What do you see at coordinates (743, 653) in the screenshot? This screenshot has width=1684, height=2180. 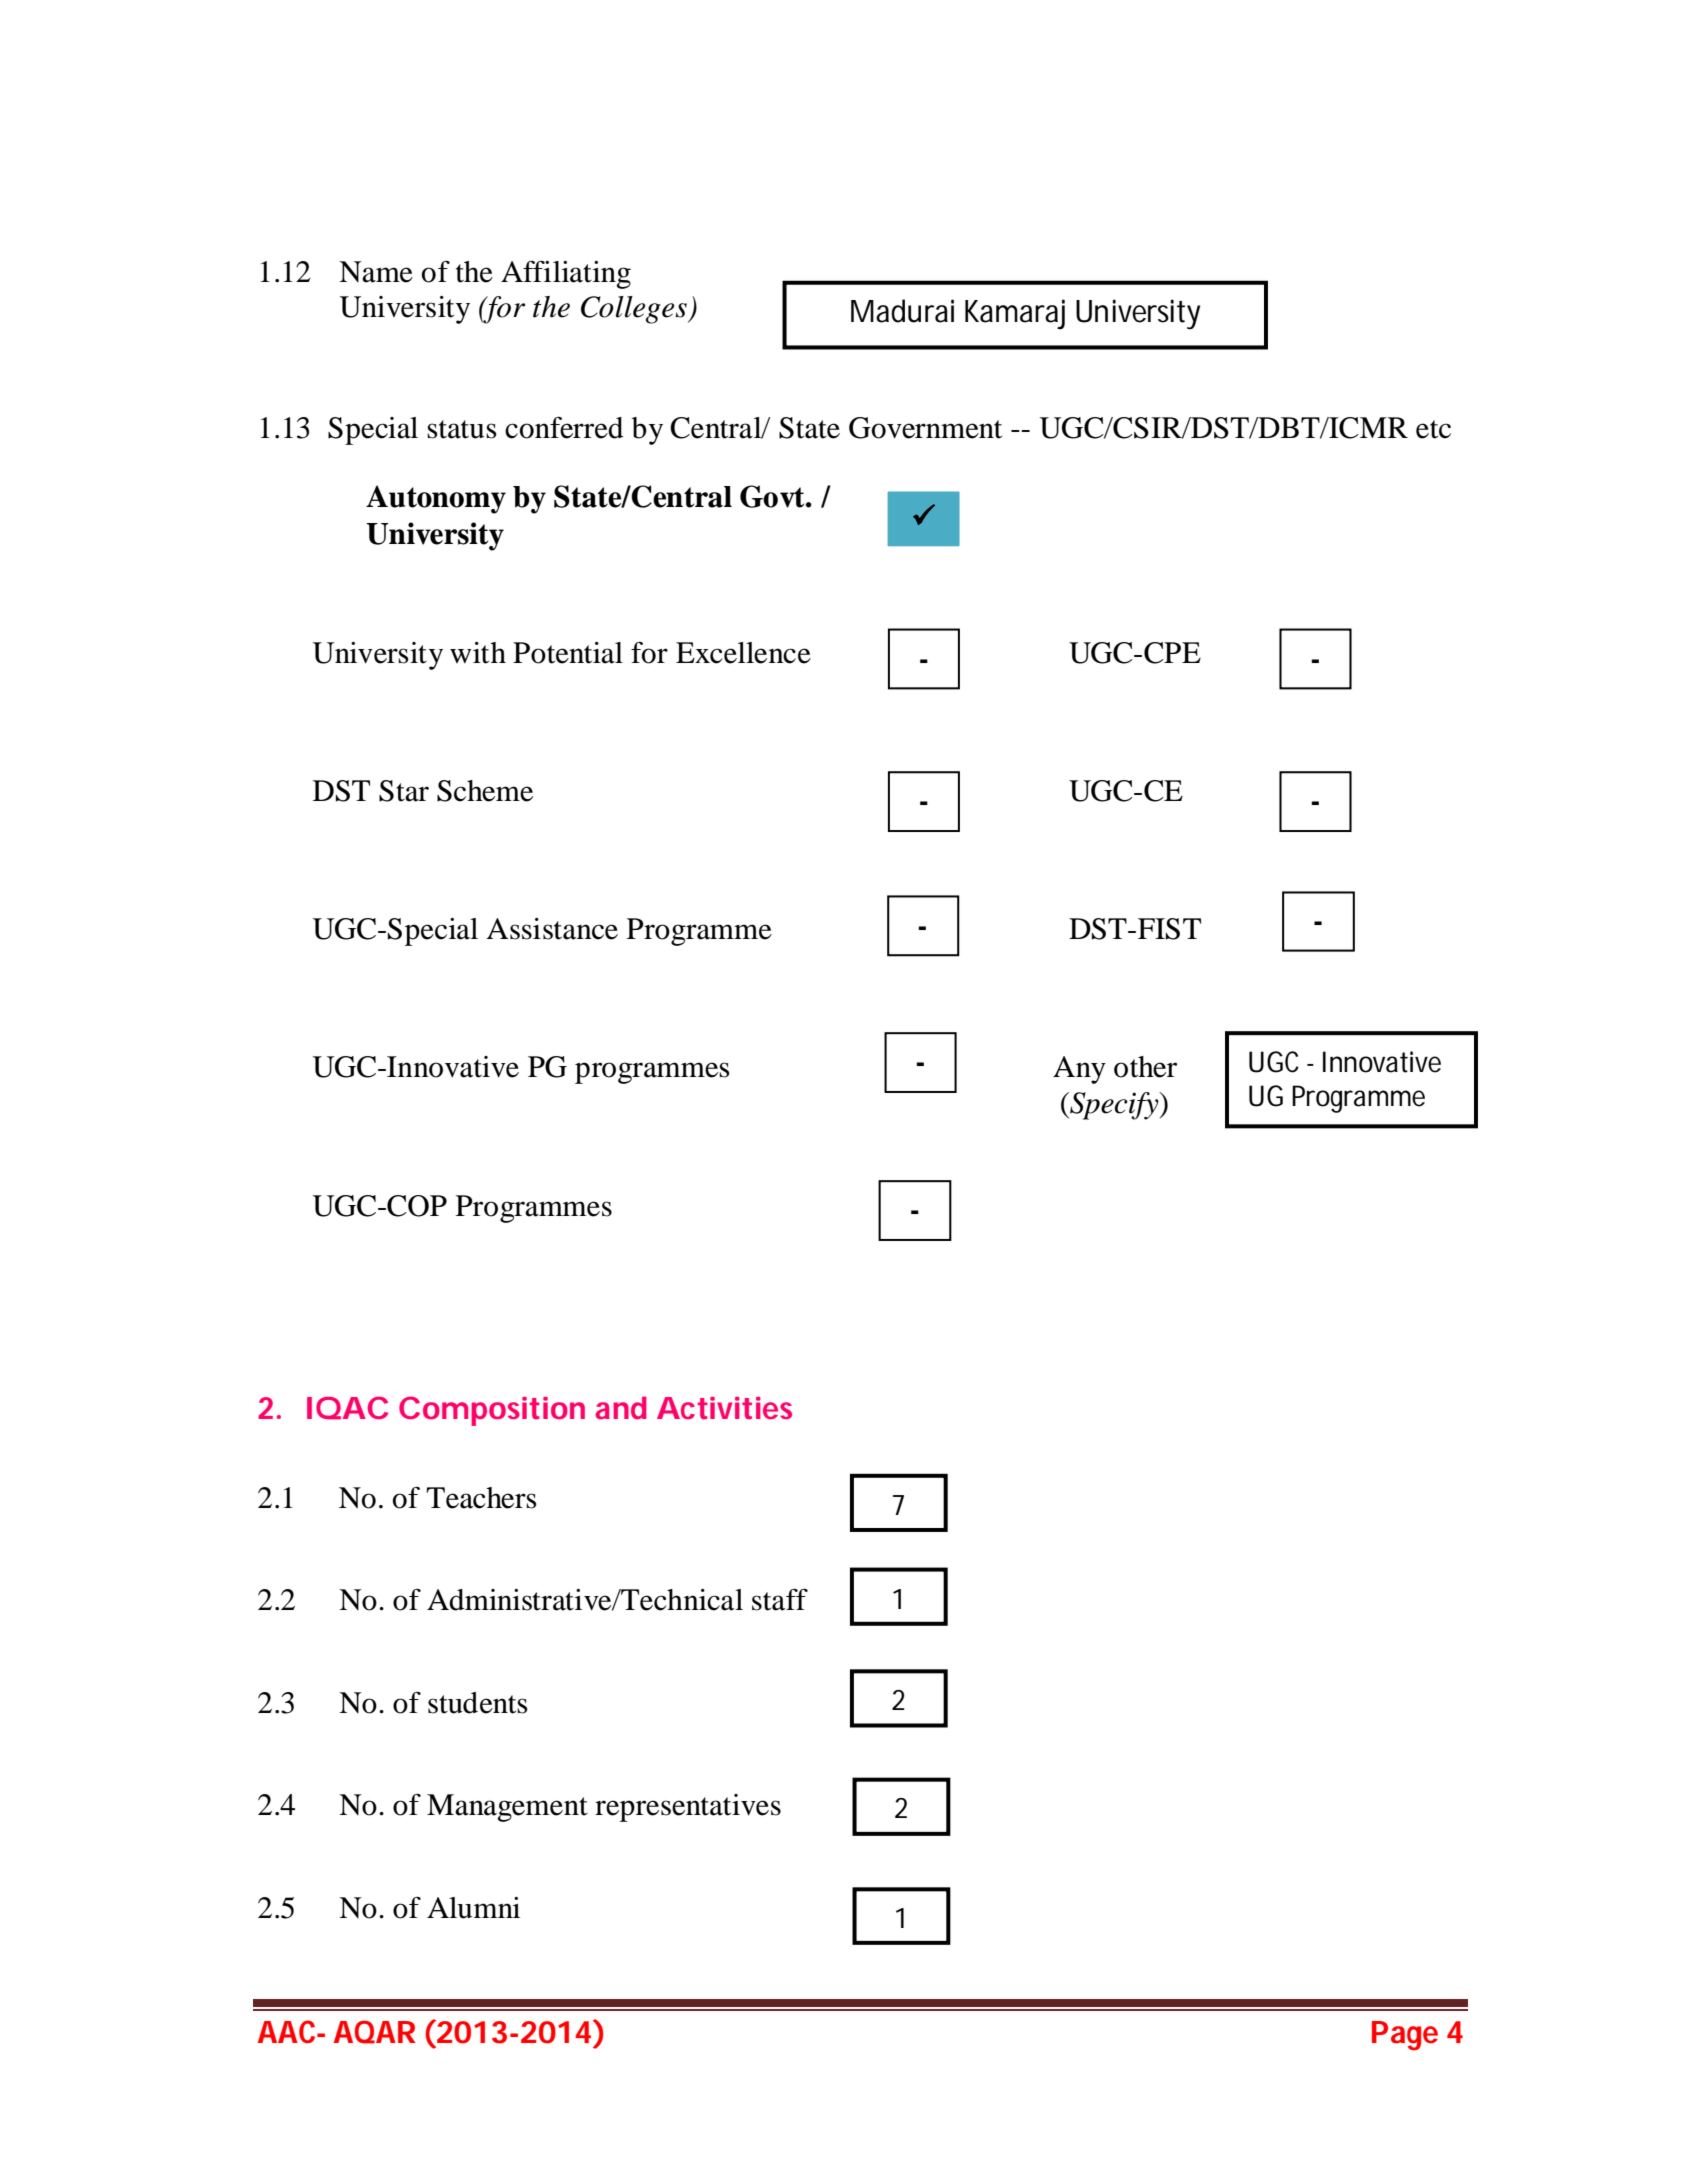 I see `Excellence` at bounding box center [743, 653].
